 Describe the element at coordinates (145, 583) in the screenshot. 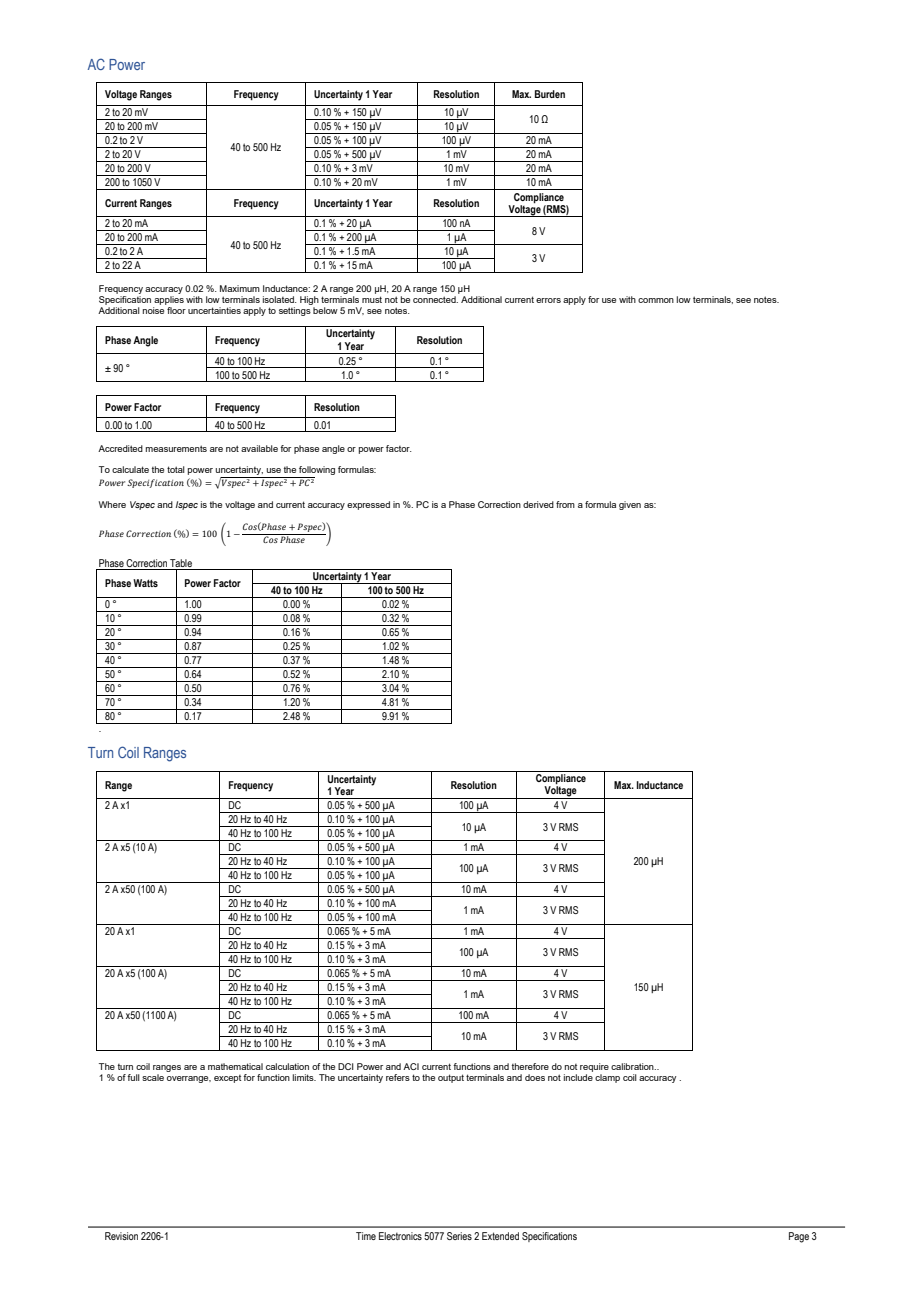

I see `Watts` at that location.
